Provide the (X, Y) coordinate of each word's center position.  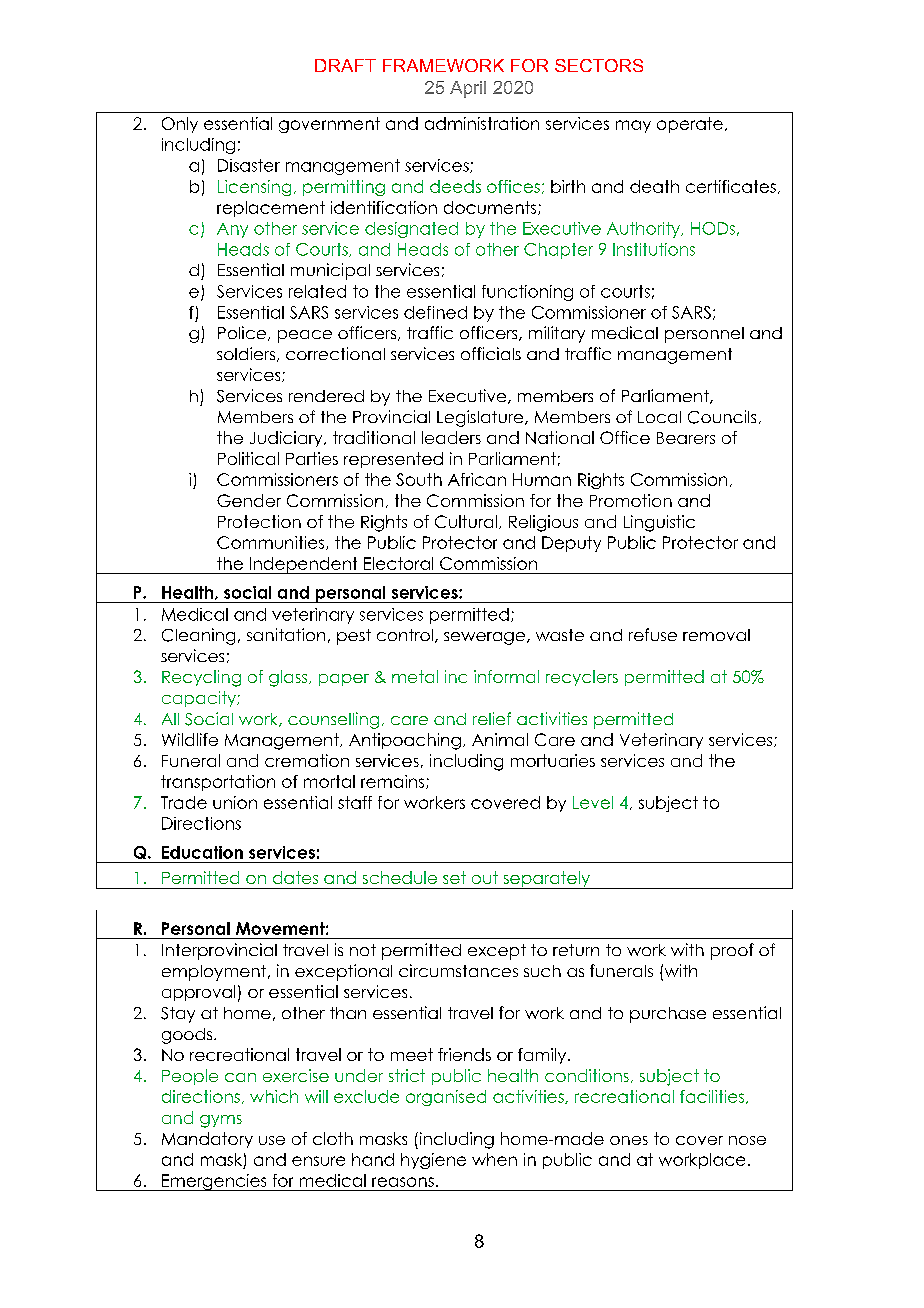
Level (593, 802)
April (468, 89)
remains (394, 782)
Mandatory (207, 1140)
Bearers (686, 438)
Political (248, 458)
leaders (451, 437)
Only (180, 125)
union (235, 802)
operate (690, 125)
